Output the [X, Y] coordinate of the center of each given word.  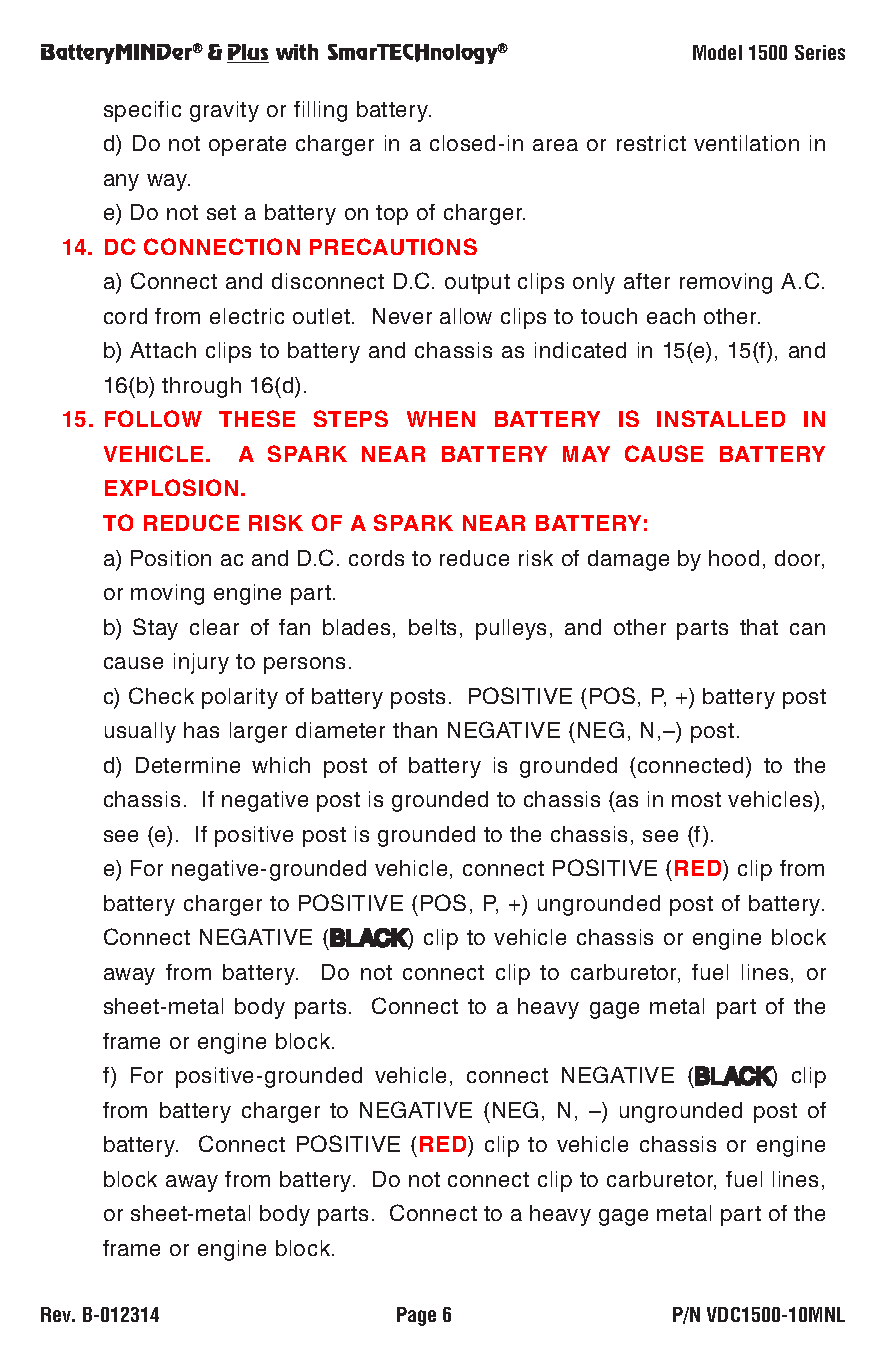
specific [142, 111]
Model [717, 52]
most [696, 799]
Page [416, 1316]
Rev [57, 1314]
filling [320, 111]
